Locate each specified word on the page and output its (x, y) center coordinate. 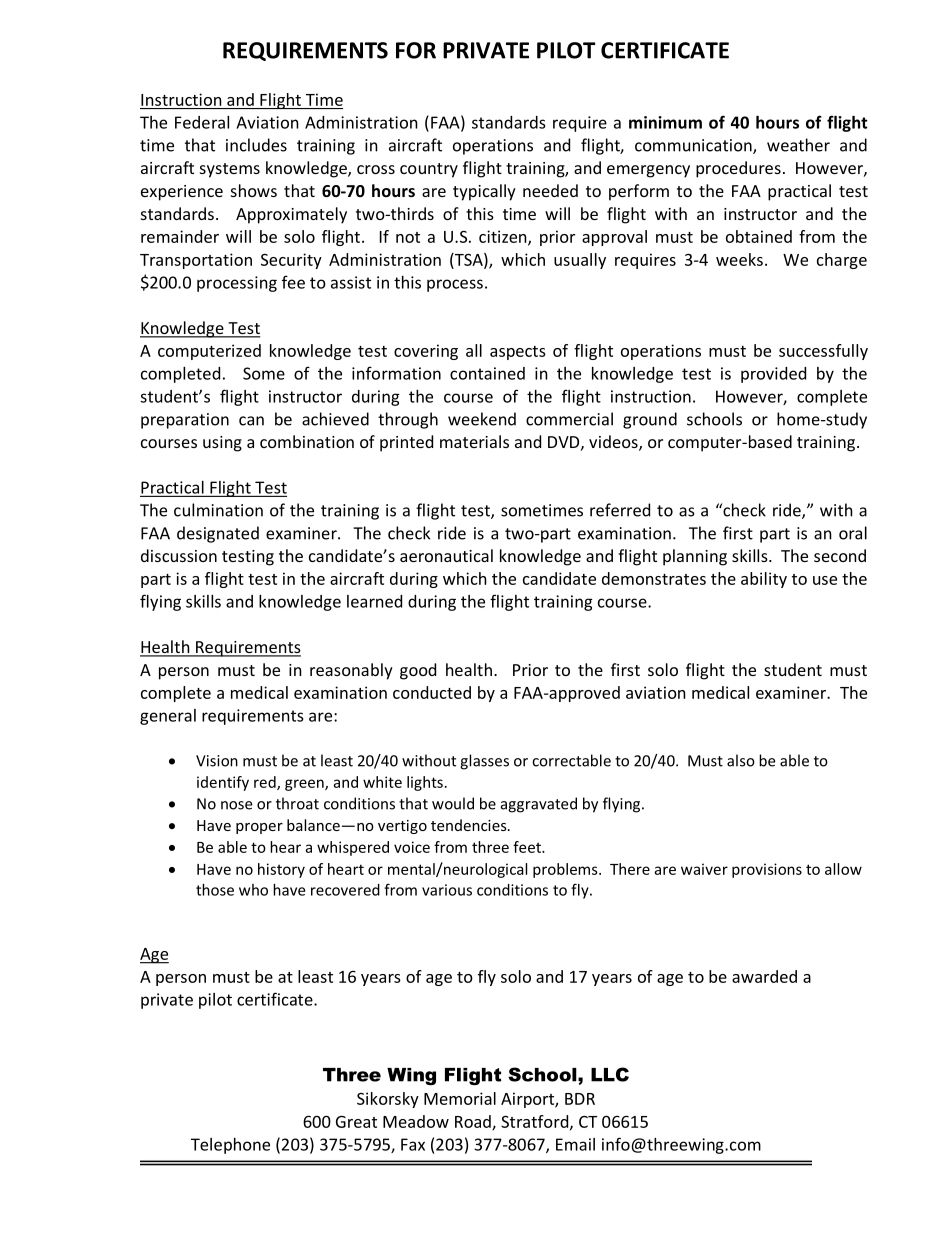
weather (798, 145)
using (222, 444)
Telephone (230, 1146)
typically (484, 192)
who (253, 890)
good (418, 671)
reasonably (351, 671)
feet (528, 847)
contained (487, 373)
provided (773, 375)
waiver (704, 869)
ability (764, 580)
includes (256, 145)
